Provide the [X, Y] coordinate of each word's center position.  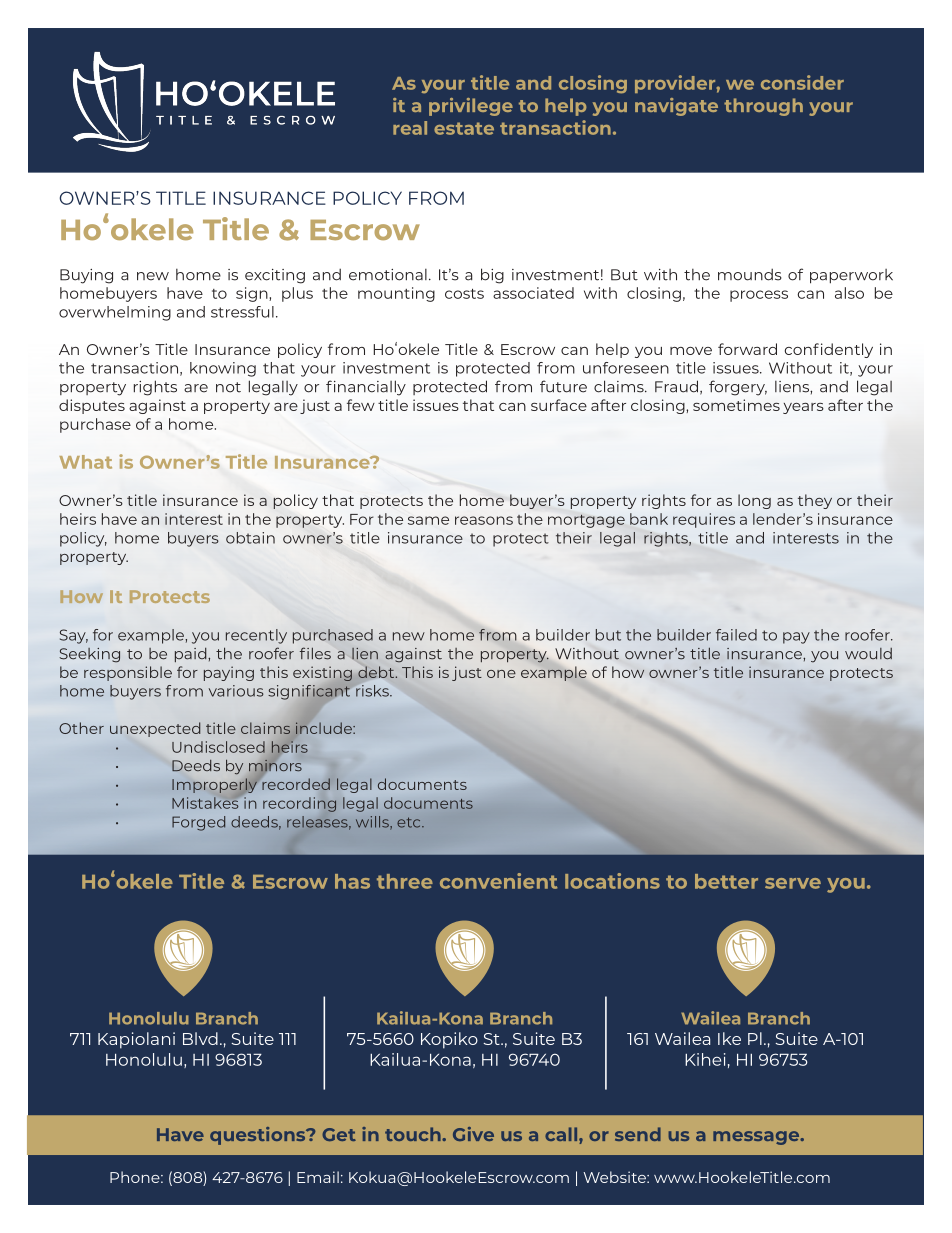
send [638, 1134]
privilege [471, 107]
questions [259, 1136]
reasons [484, 520]
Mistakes [206, 802]
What [85, 462]
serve [793, 883]
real [410, 128]
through [763, 107]
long [754, 501]
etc [410, 822]
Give [473, 1134]
